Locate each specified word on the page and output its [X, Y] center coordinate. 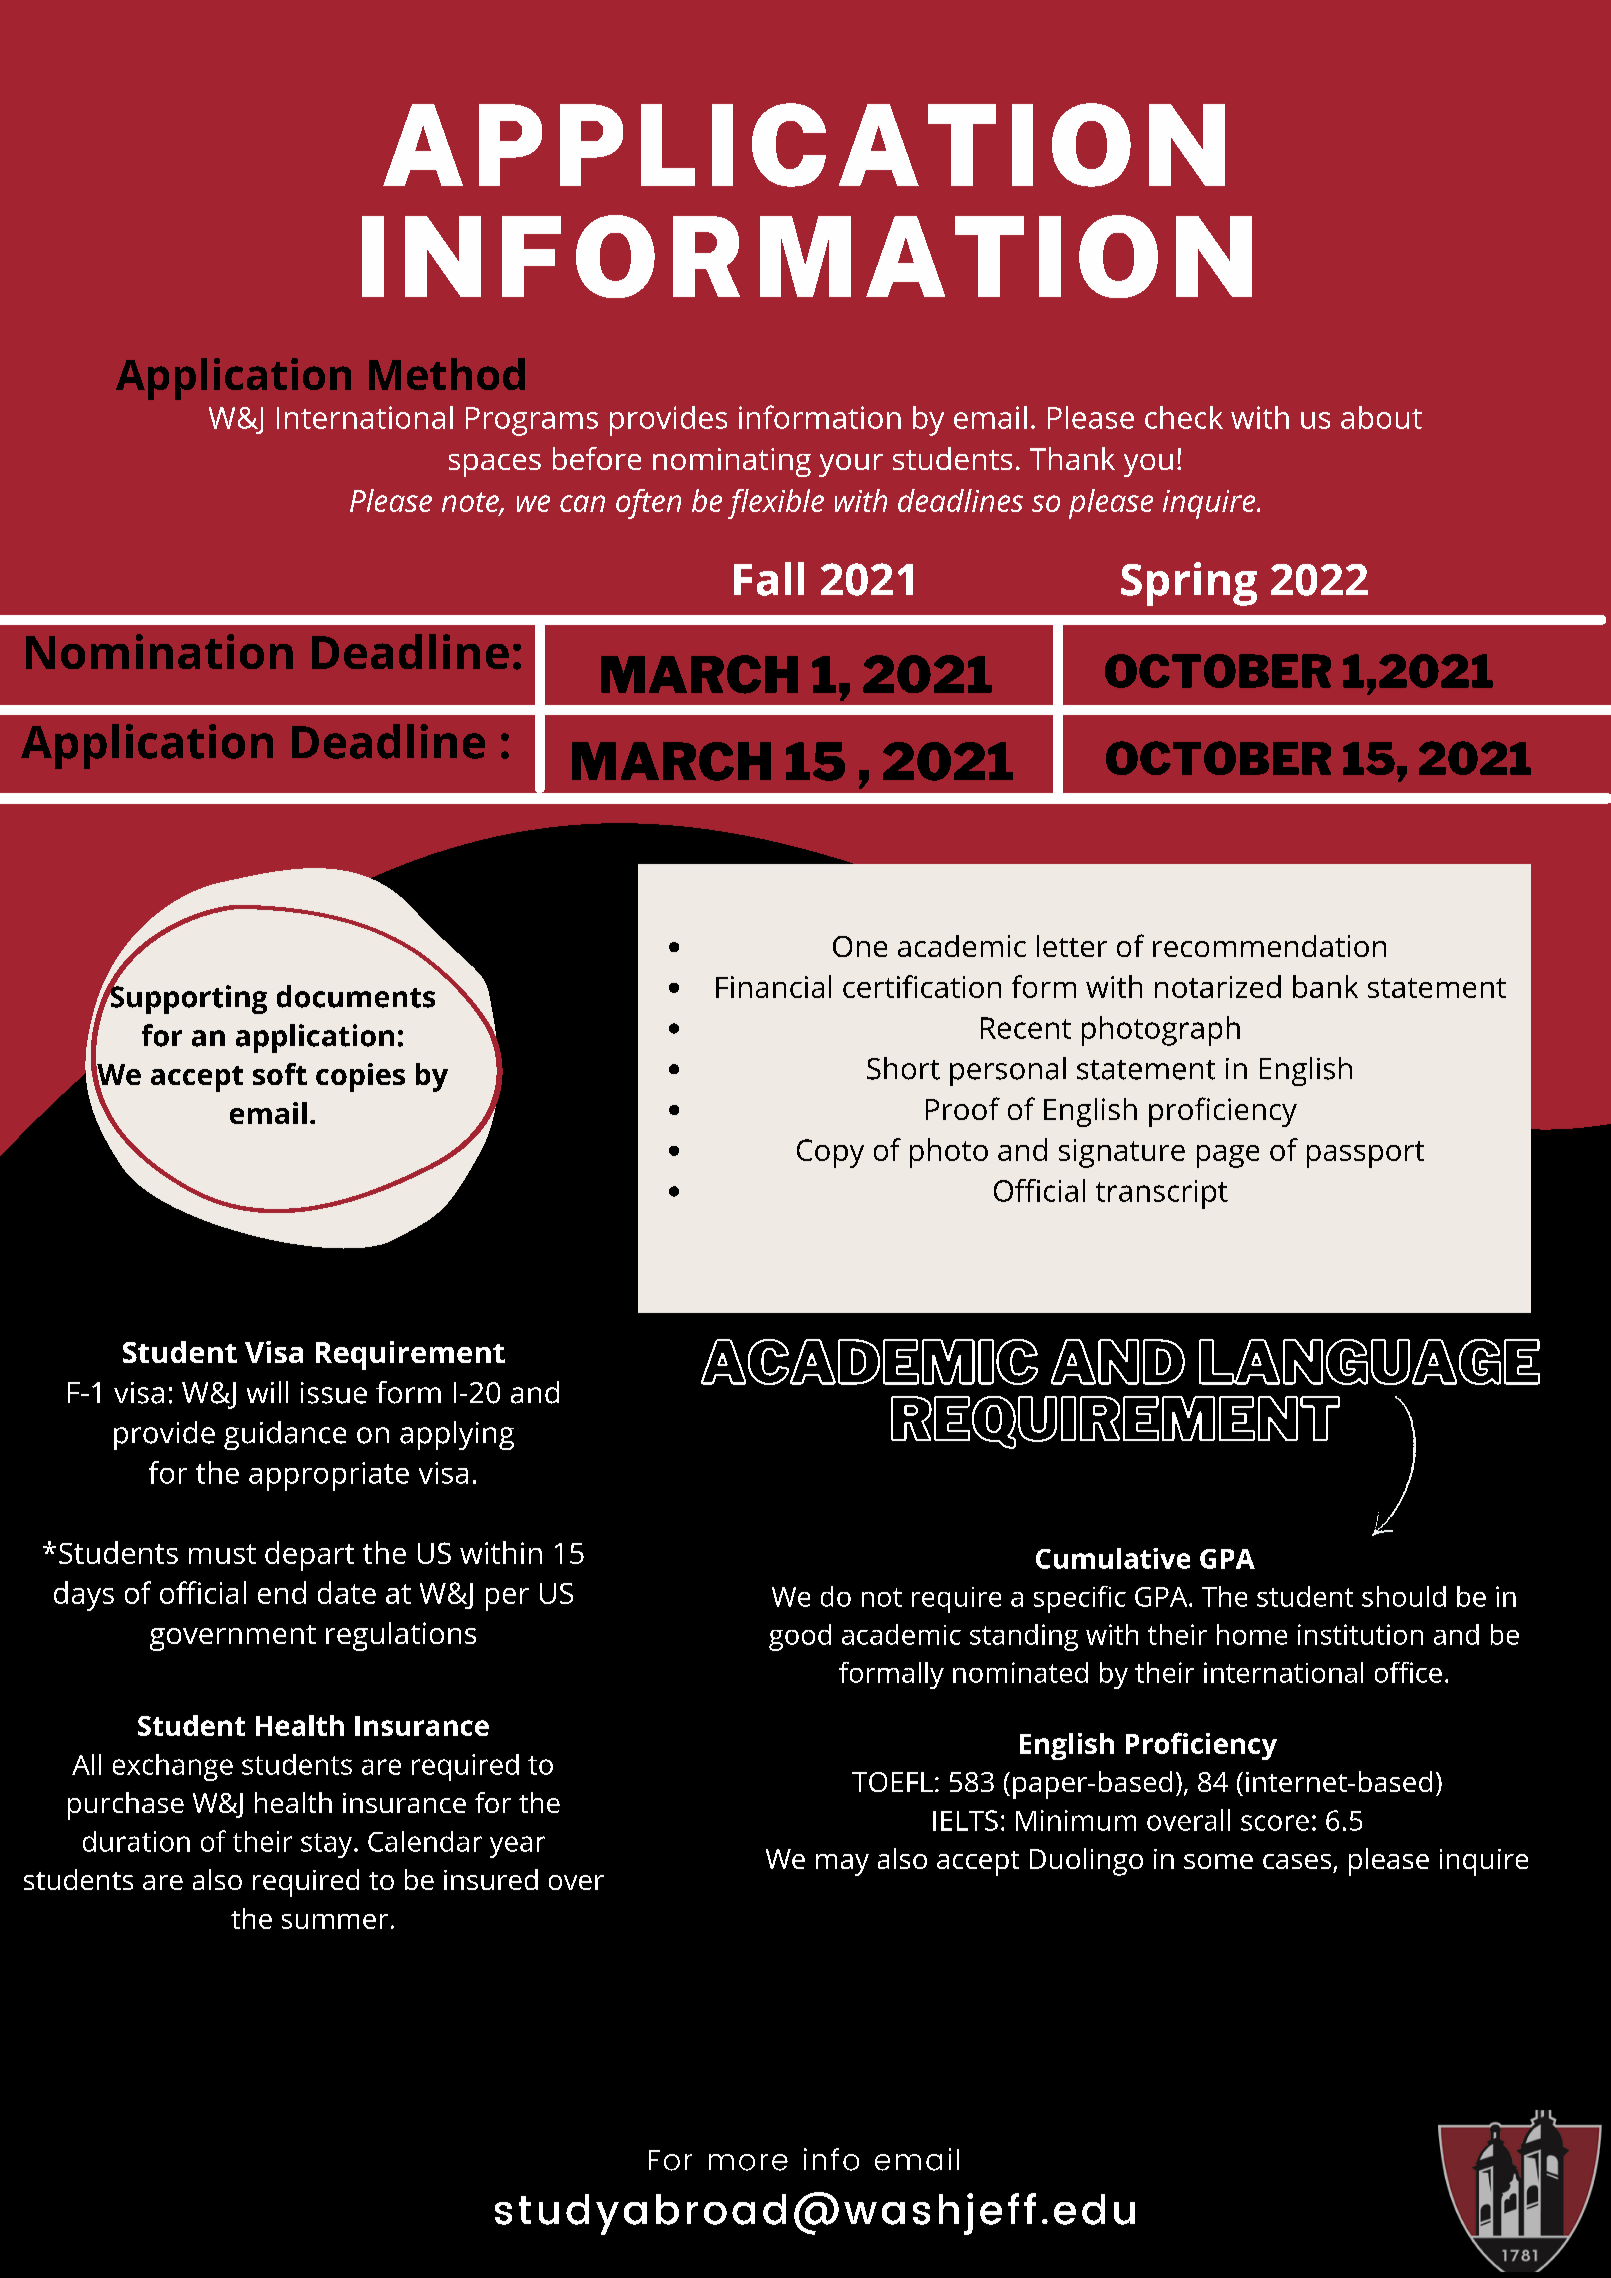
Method [447, 374]
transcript [1162, 1194]
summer [335, 1921]
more [748, 2162]
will [267, 1392]
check [1184, 417]
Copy [830, 1153]
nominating [732, 462]
